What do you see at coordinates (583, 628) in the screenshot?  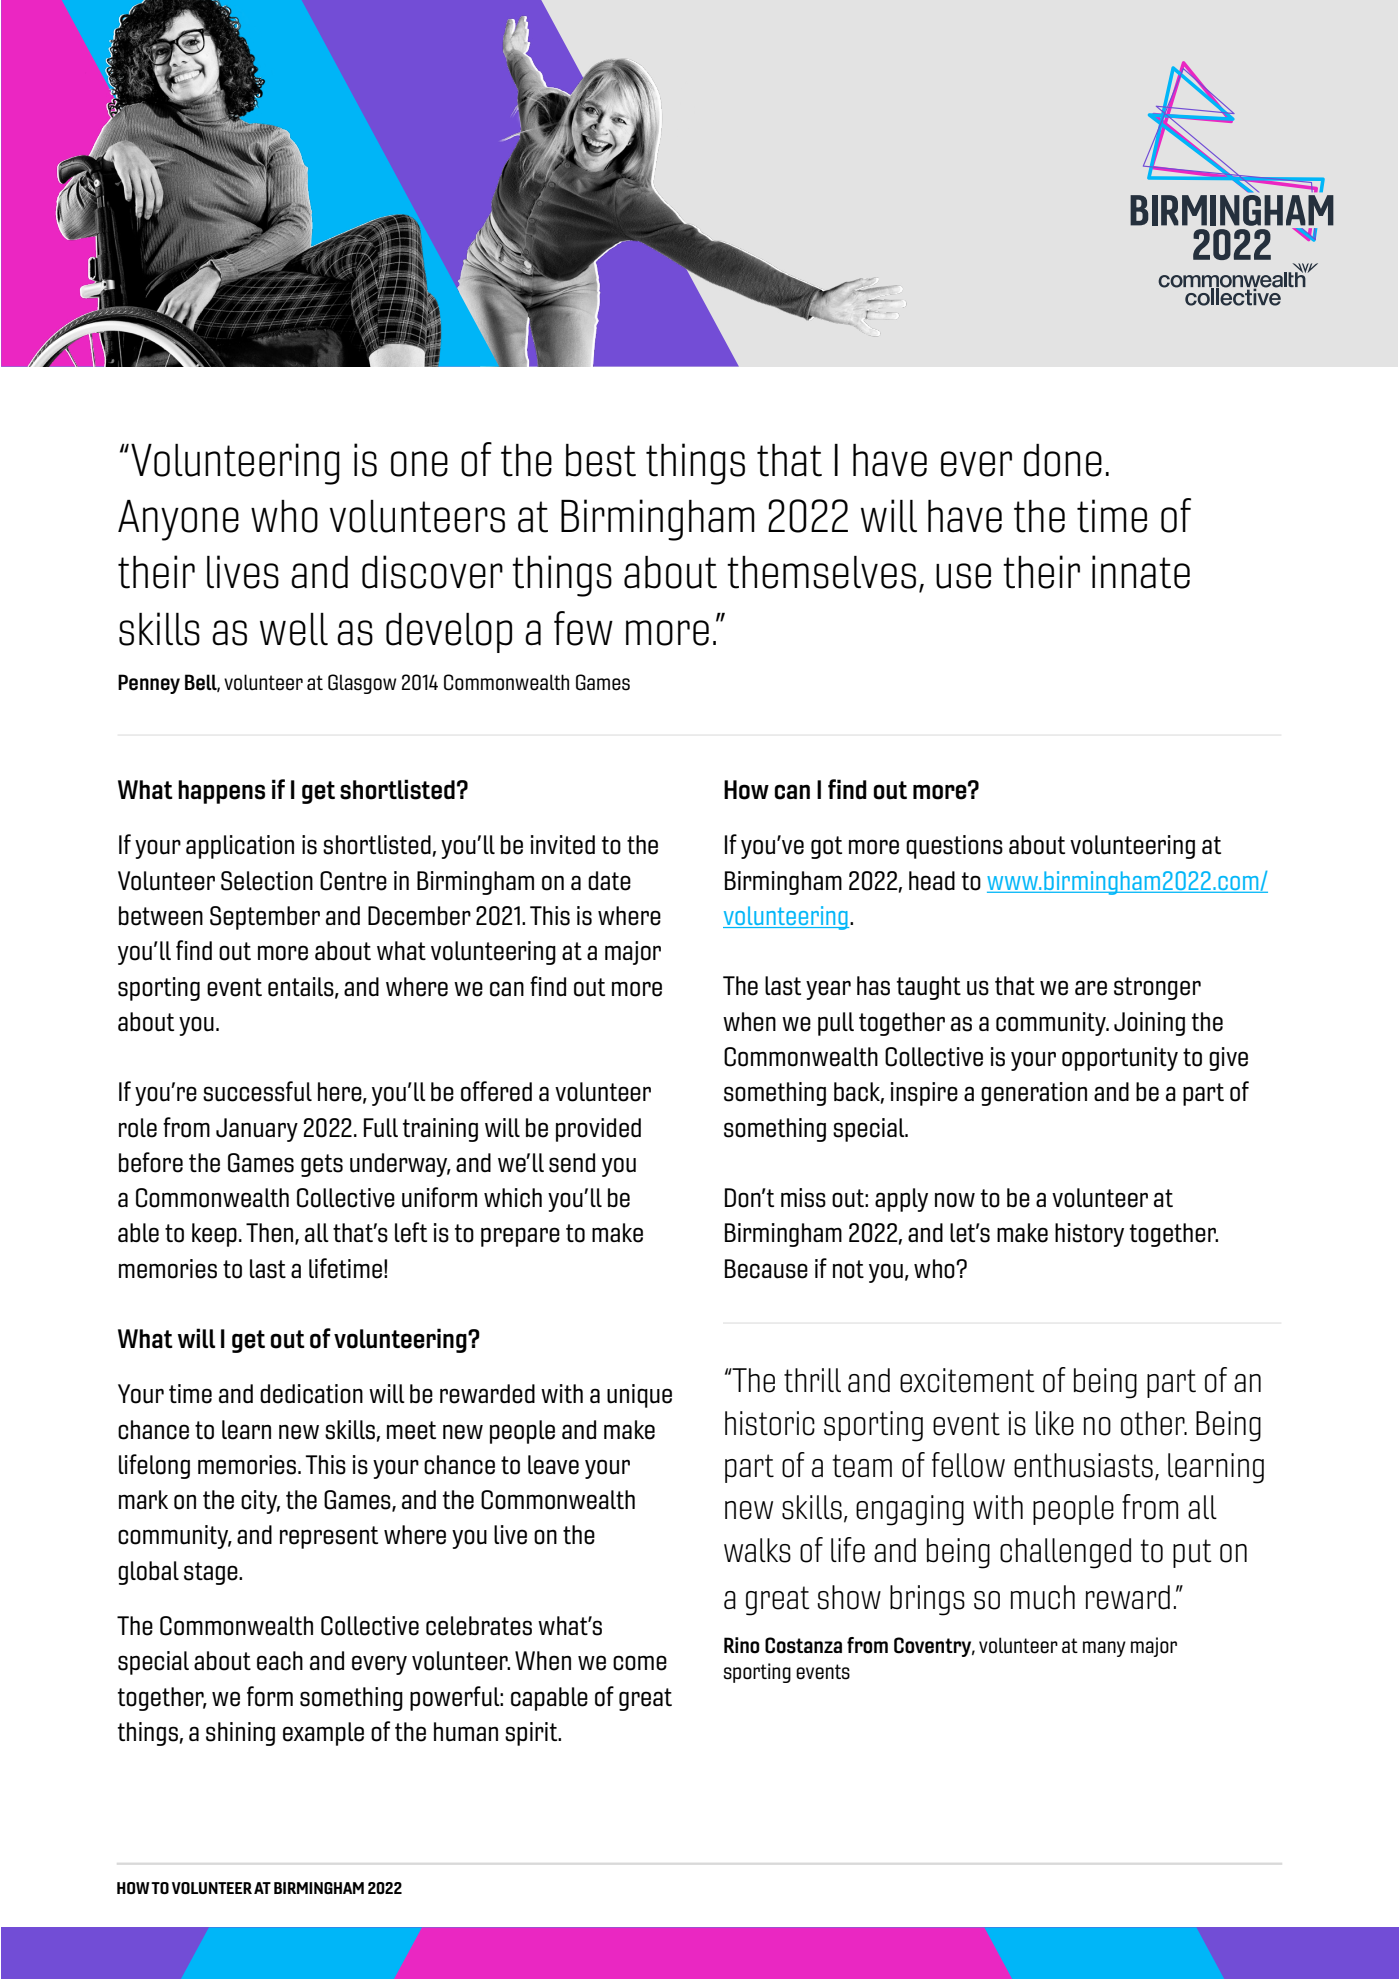 I see `few` at bounding box center [583, 628].
